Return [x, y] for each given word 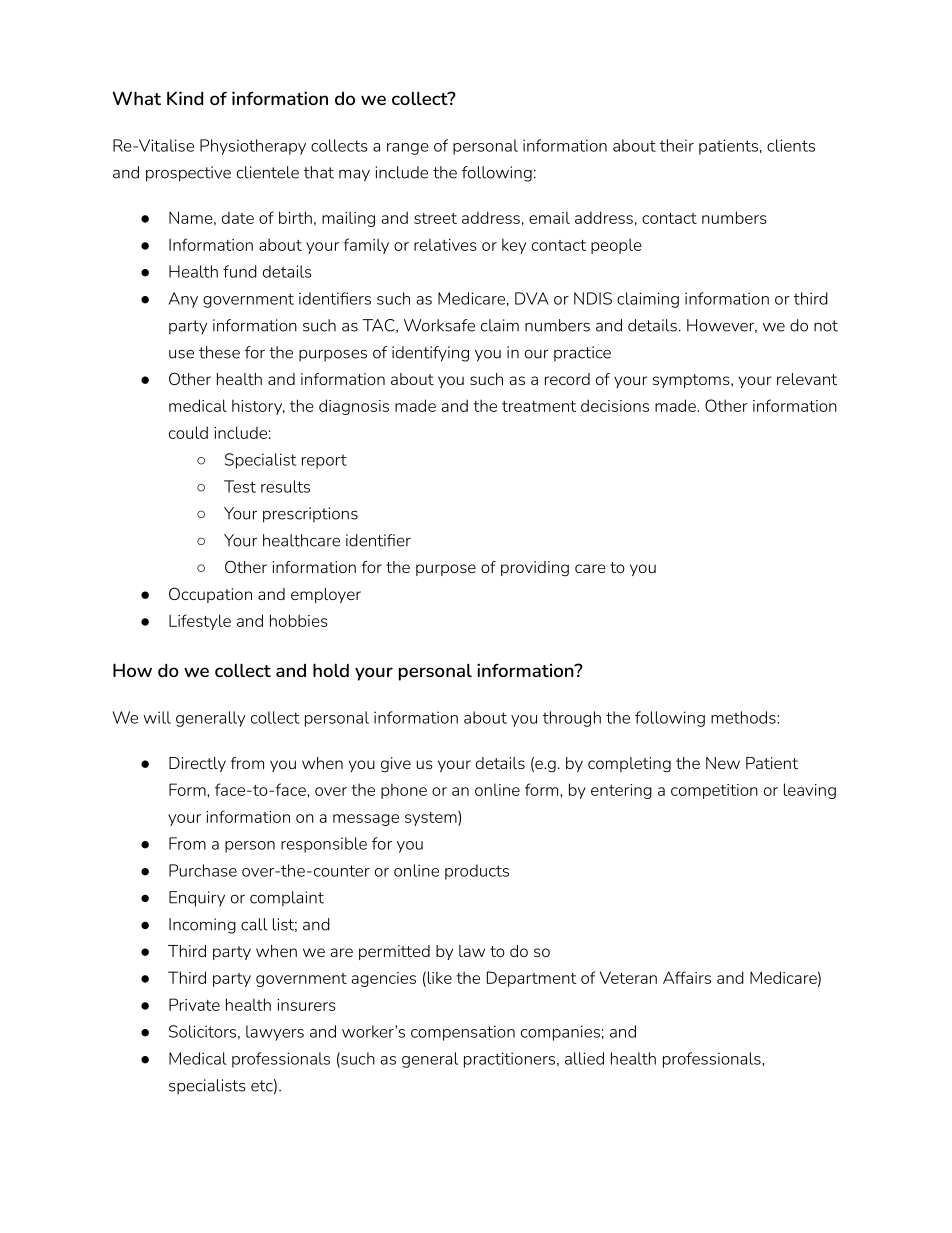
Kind [185, 98]
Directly [197, 764]
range [408, 149]
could [188, 432]
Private [194, 1004]
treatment [539, 406]
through [572, 719]
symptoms [692, 381]
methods [744, 717]
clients [791, 145]
